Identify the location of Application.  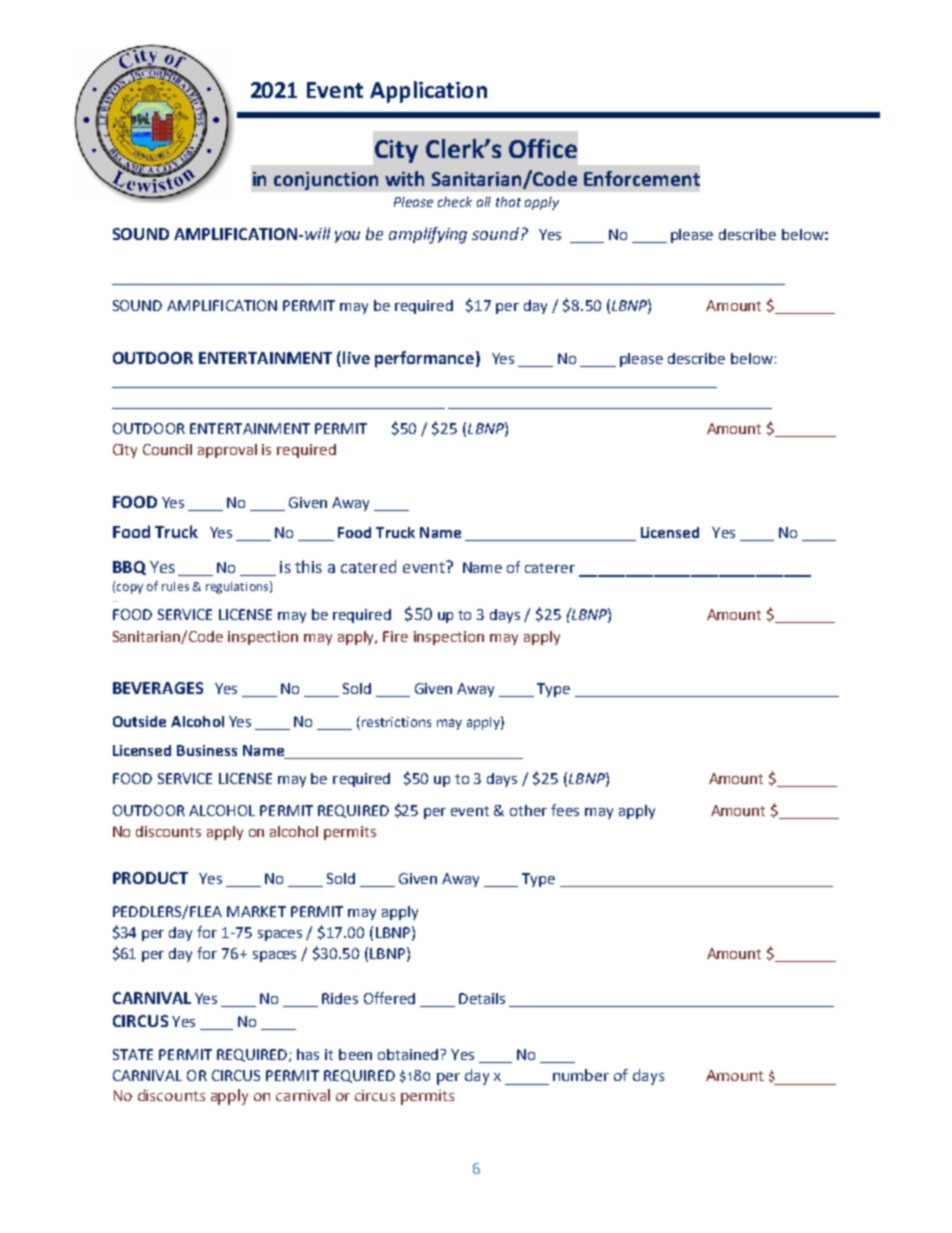
(428, 92).
